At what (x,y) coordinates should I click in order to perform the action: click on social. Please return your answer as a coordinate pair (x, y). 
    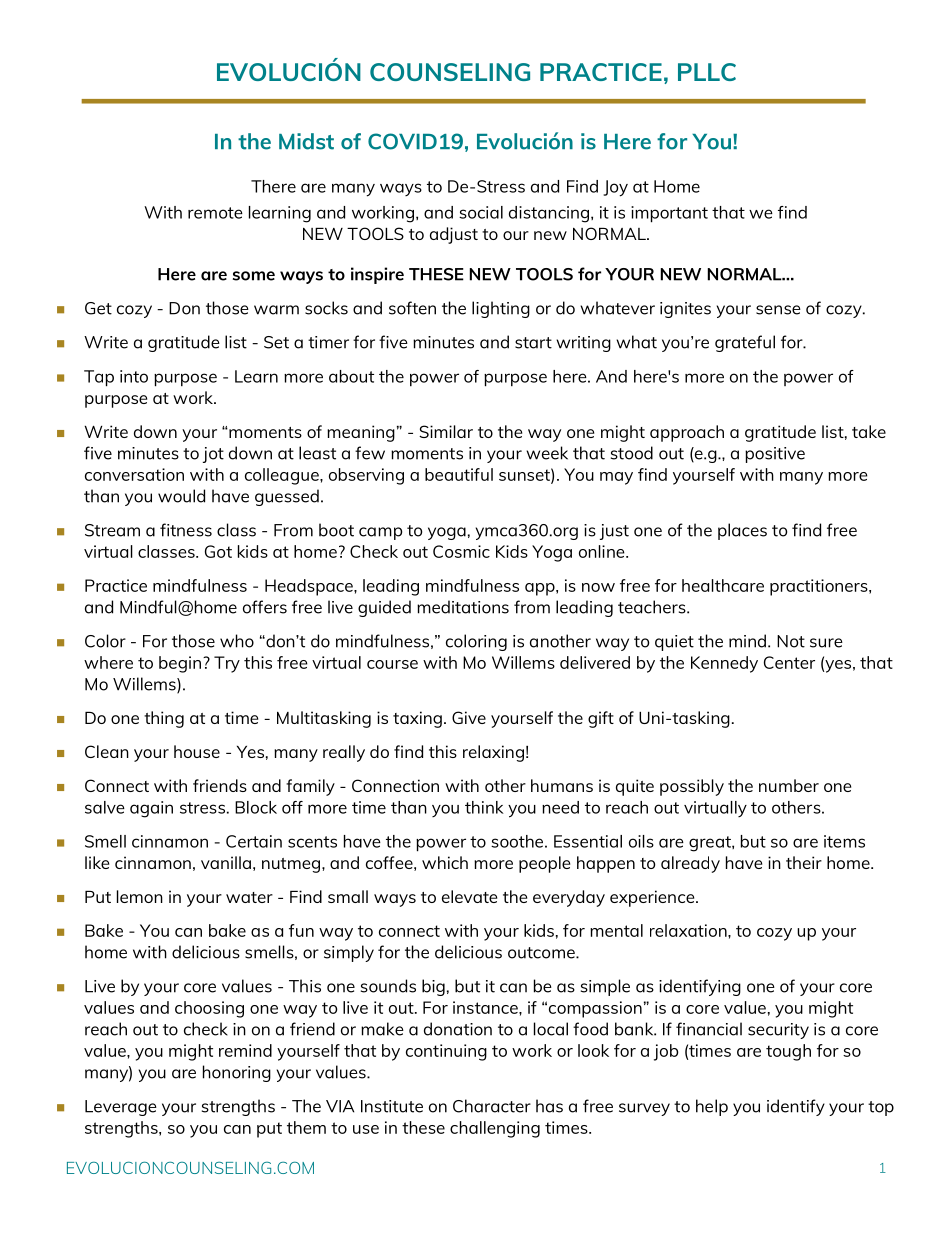
    Looking at the image, I should click on (481, 212).
